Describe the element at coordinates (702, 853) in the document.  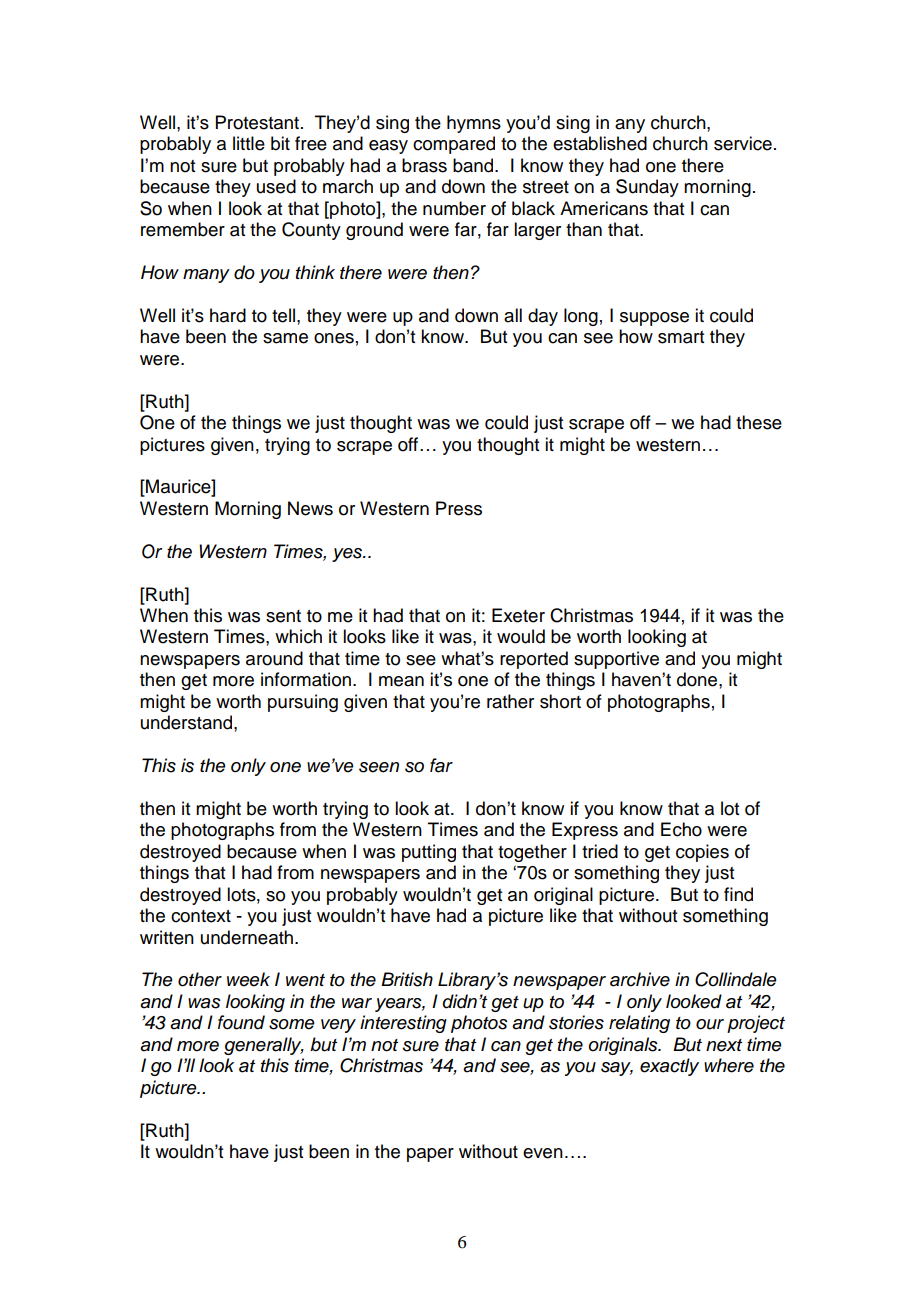
I see `copies` at that location.
